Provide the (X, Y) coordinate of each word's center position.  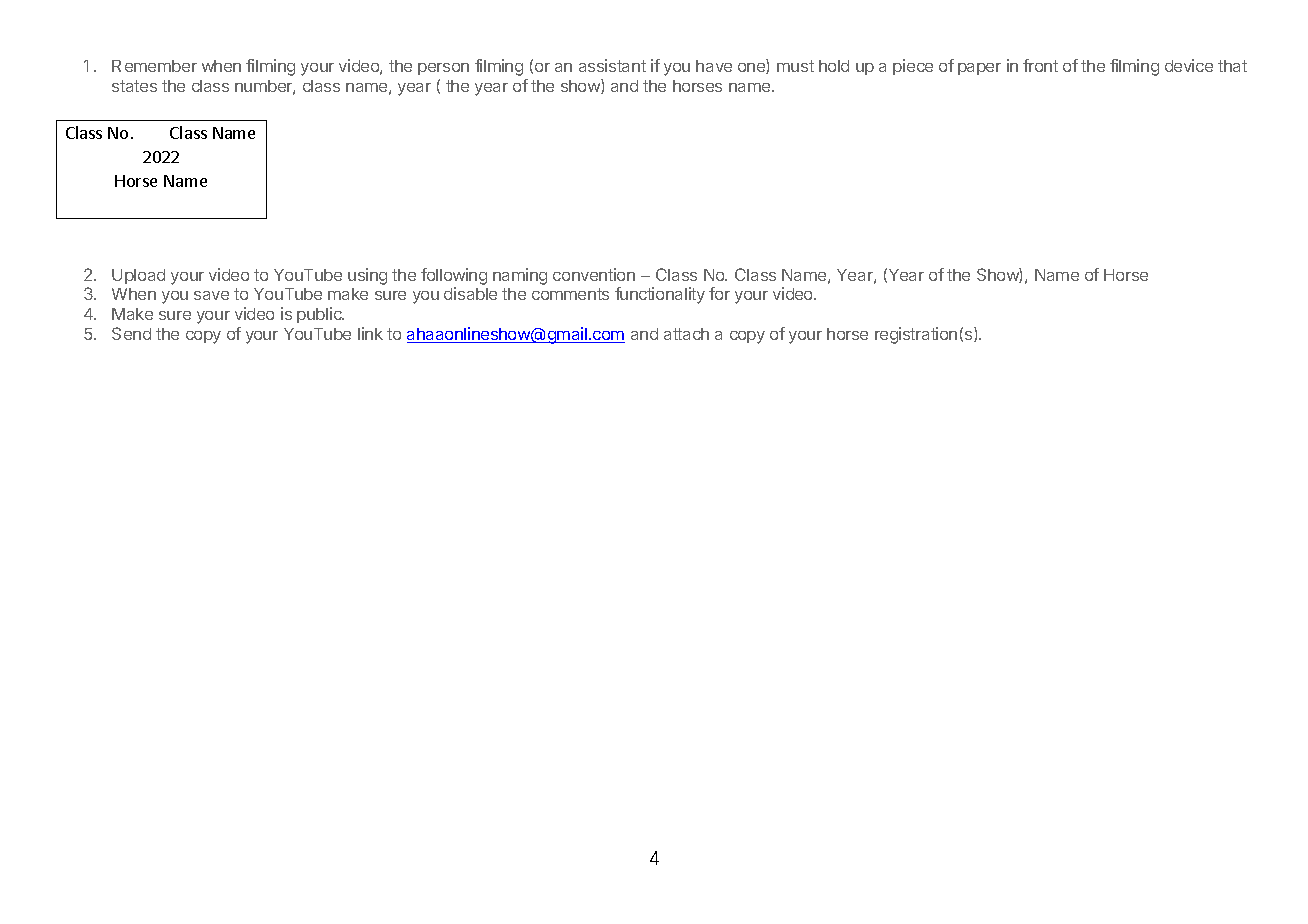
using (367, 276)
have (714, 66)
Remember (154, 66)
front (1040, 65)
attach (686, 334)
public (320, 315)
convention (594, 274)
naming (520, 276)
